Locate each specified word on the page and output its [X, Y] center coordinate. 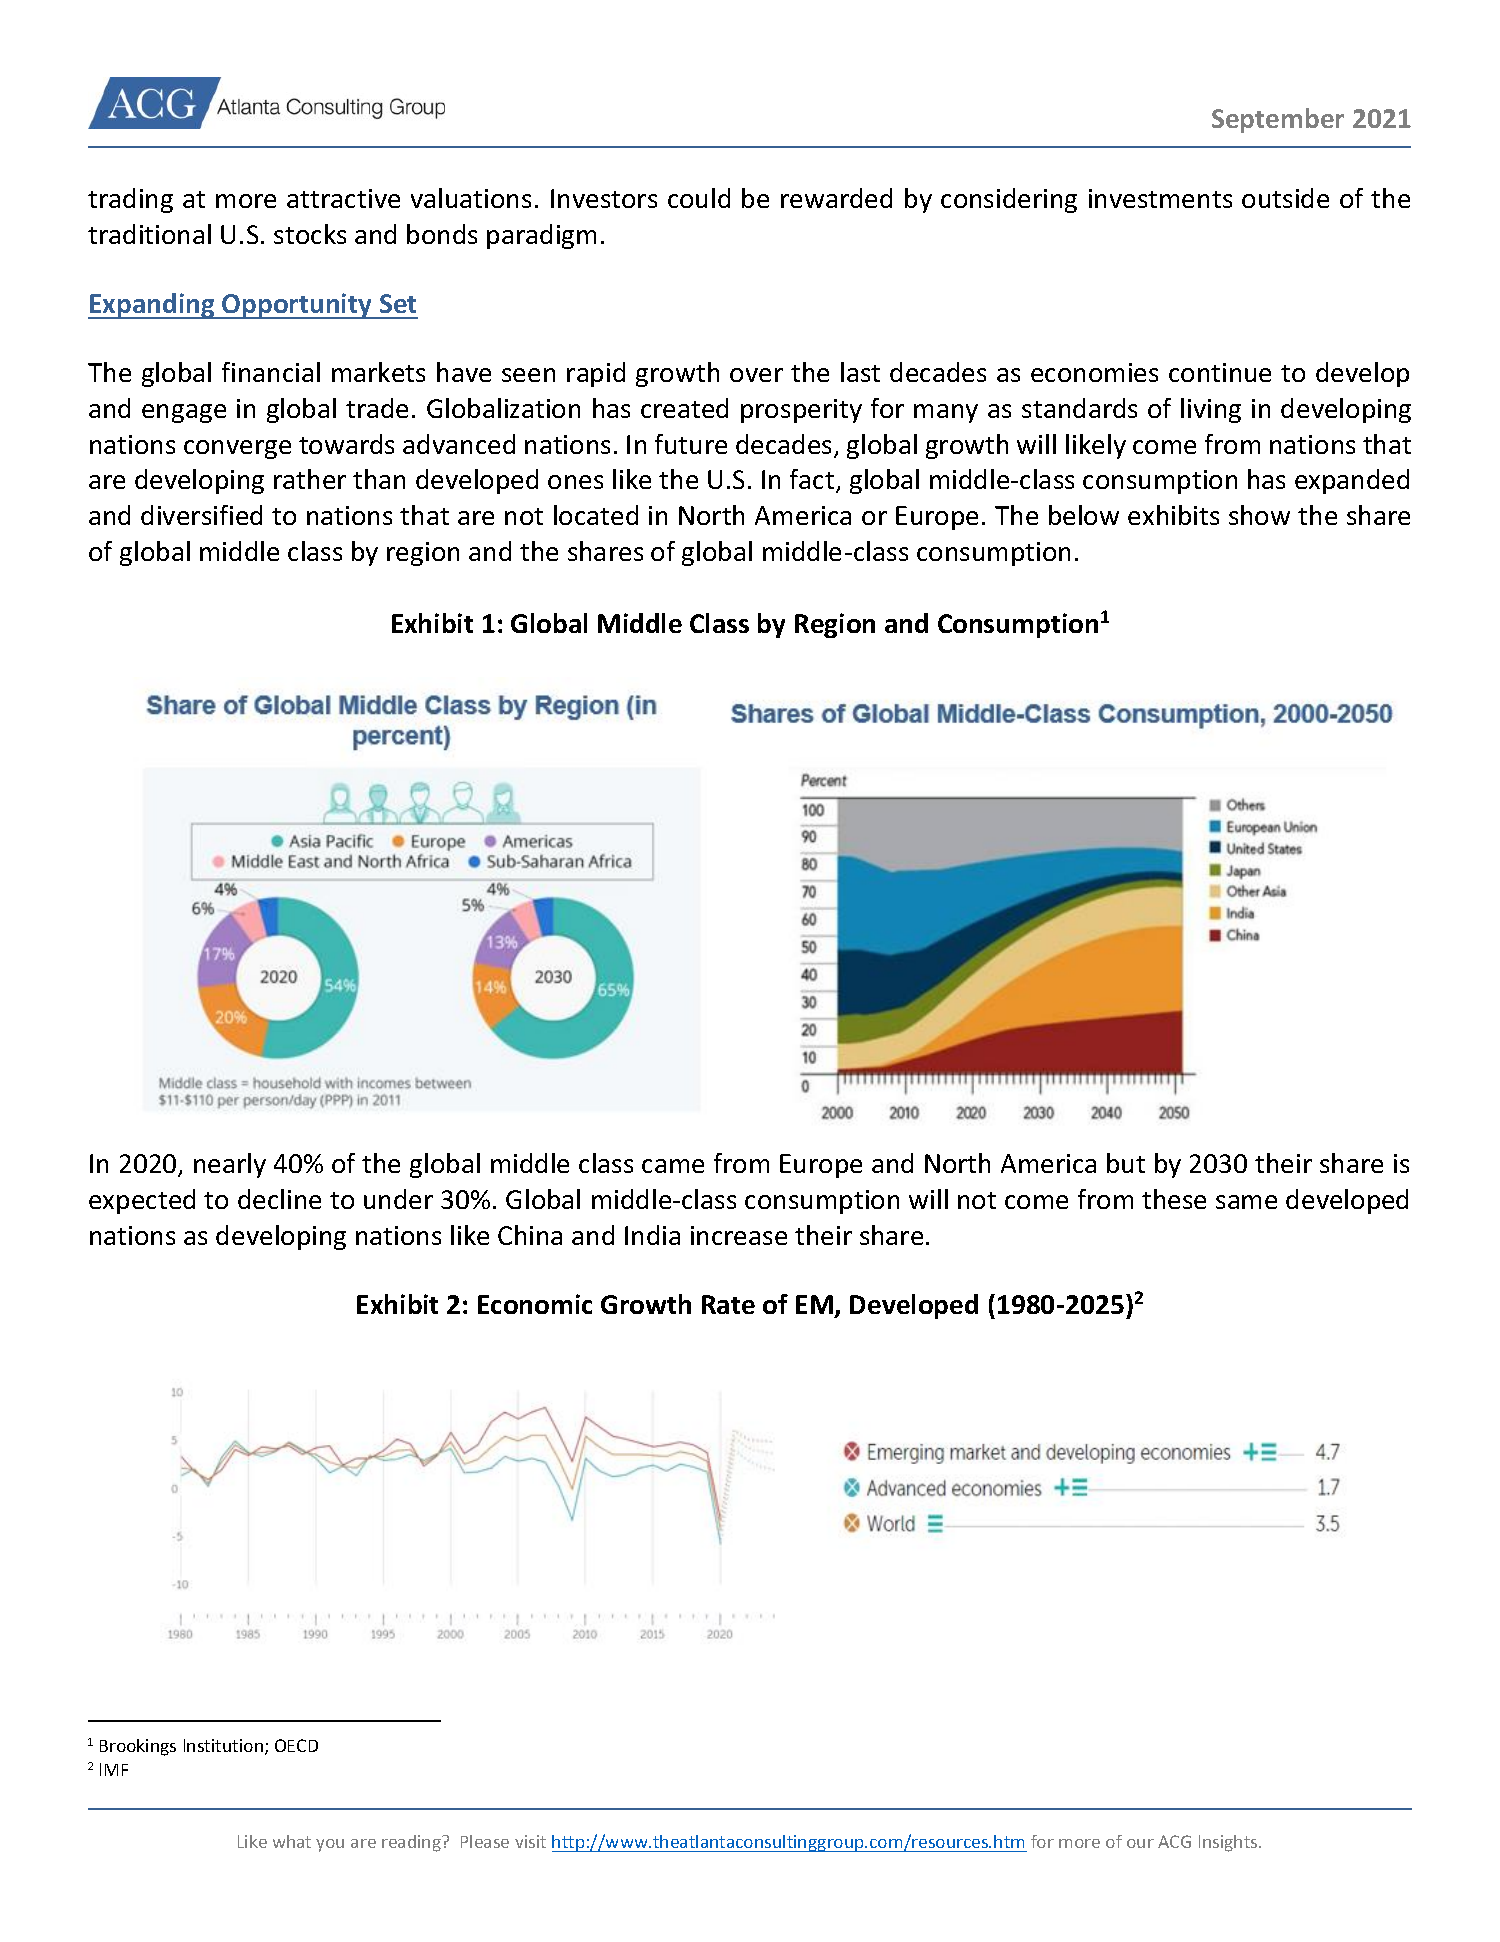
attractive [343, 198]
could [699, 198]
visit [530, 1841]
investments [1160, 198]
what [292, 1841]
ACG [1174, 1841]
